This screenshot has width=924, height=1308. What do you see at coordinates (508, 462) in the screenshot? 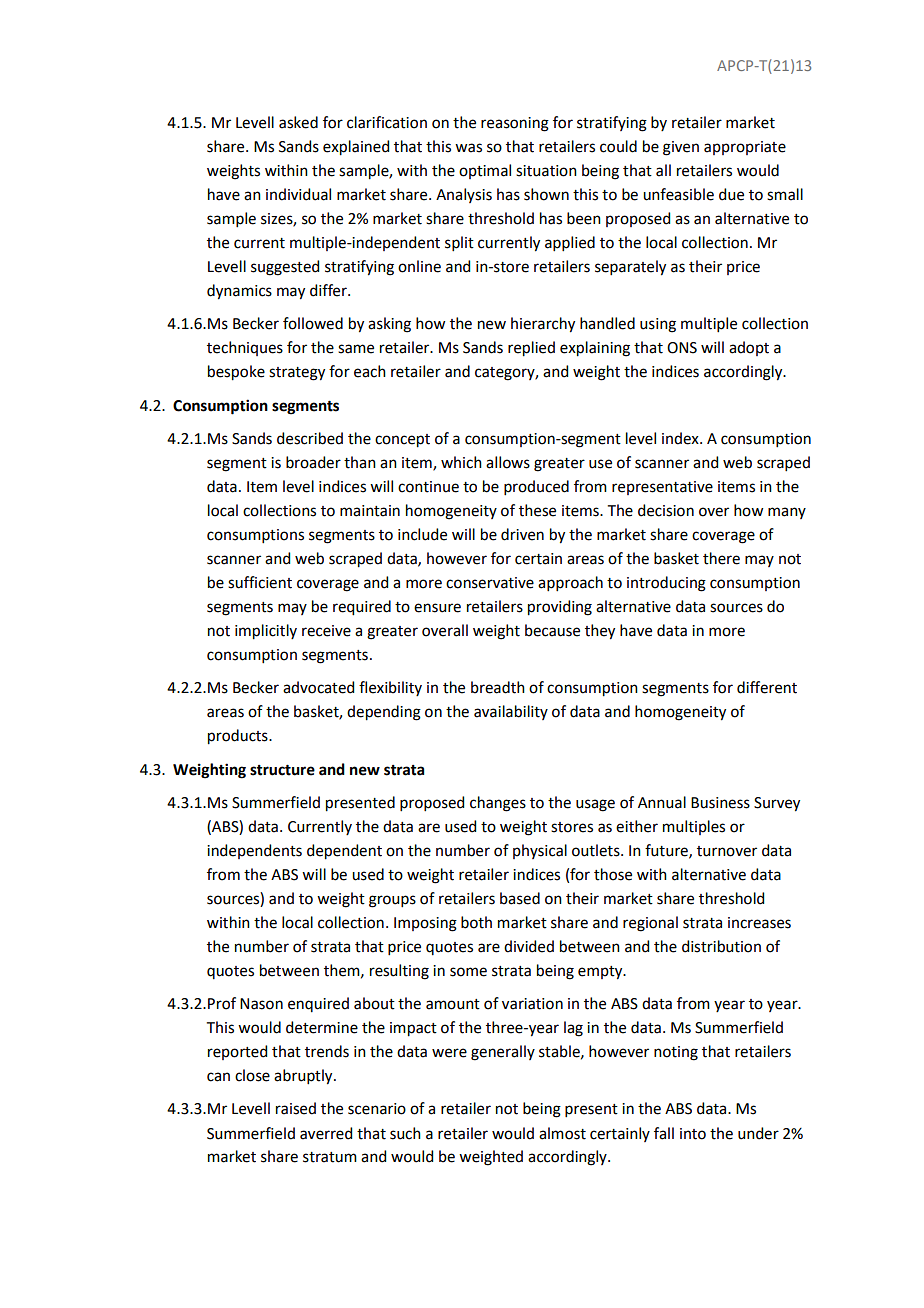
I see `allows` at bounding box center [508, 462].
